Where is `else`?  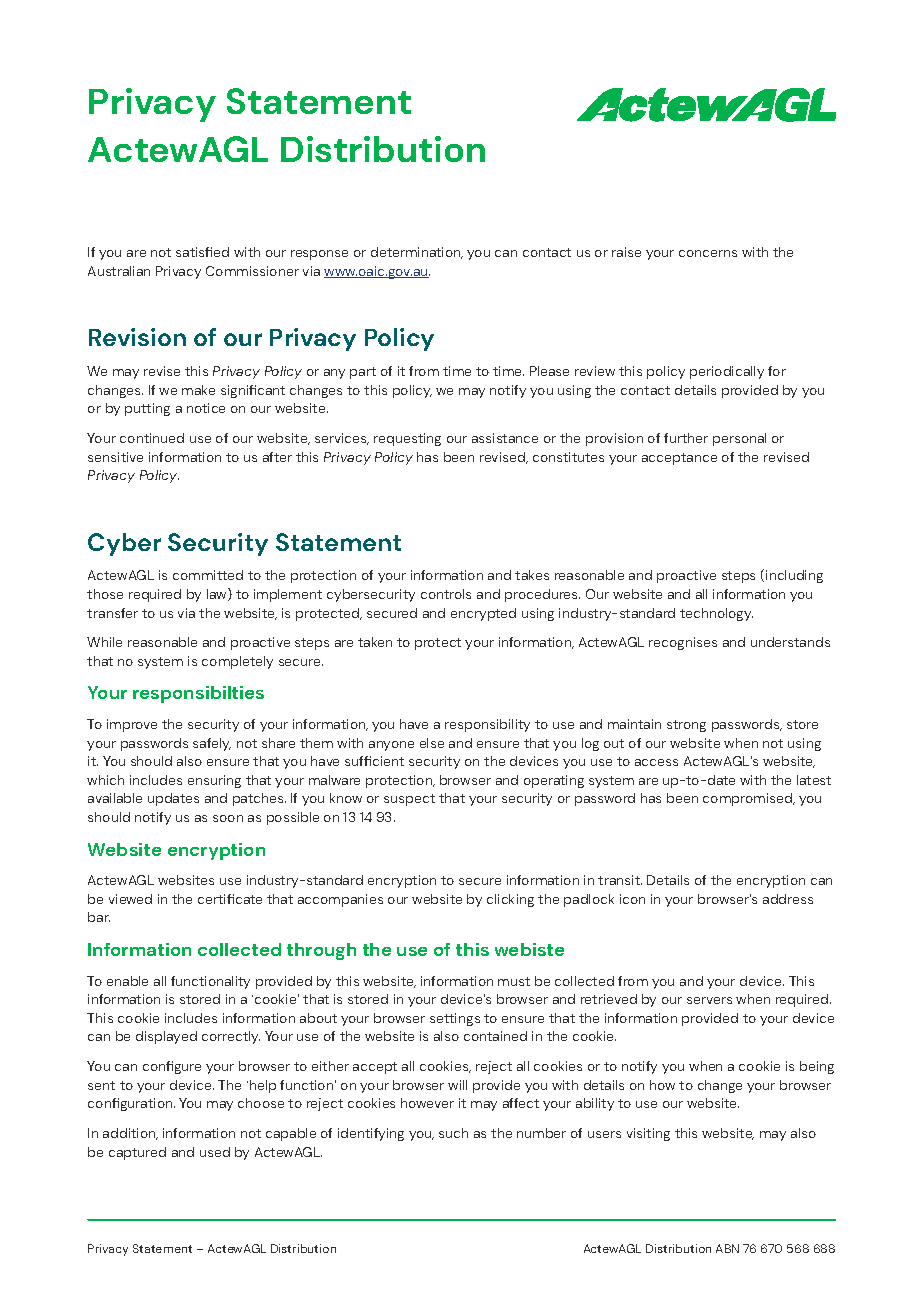
else is located at coordinates (432, 743).
